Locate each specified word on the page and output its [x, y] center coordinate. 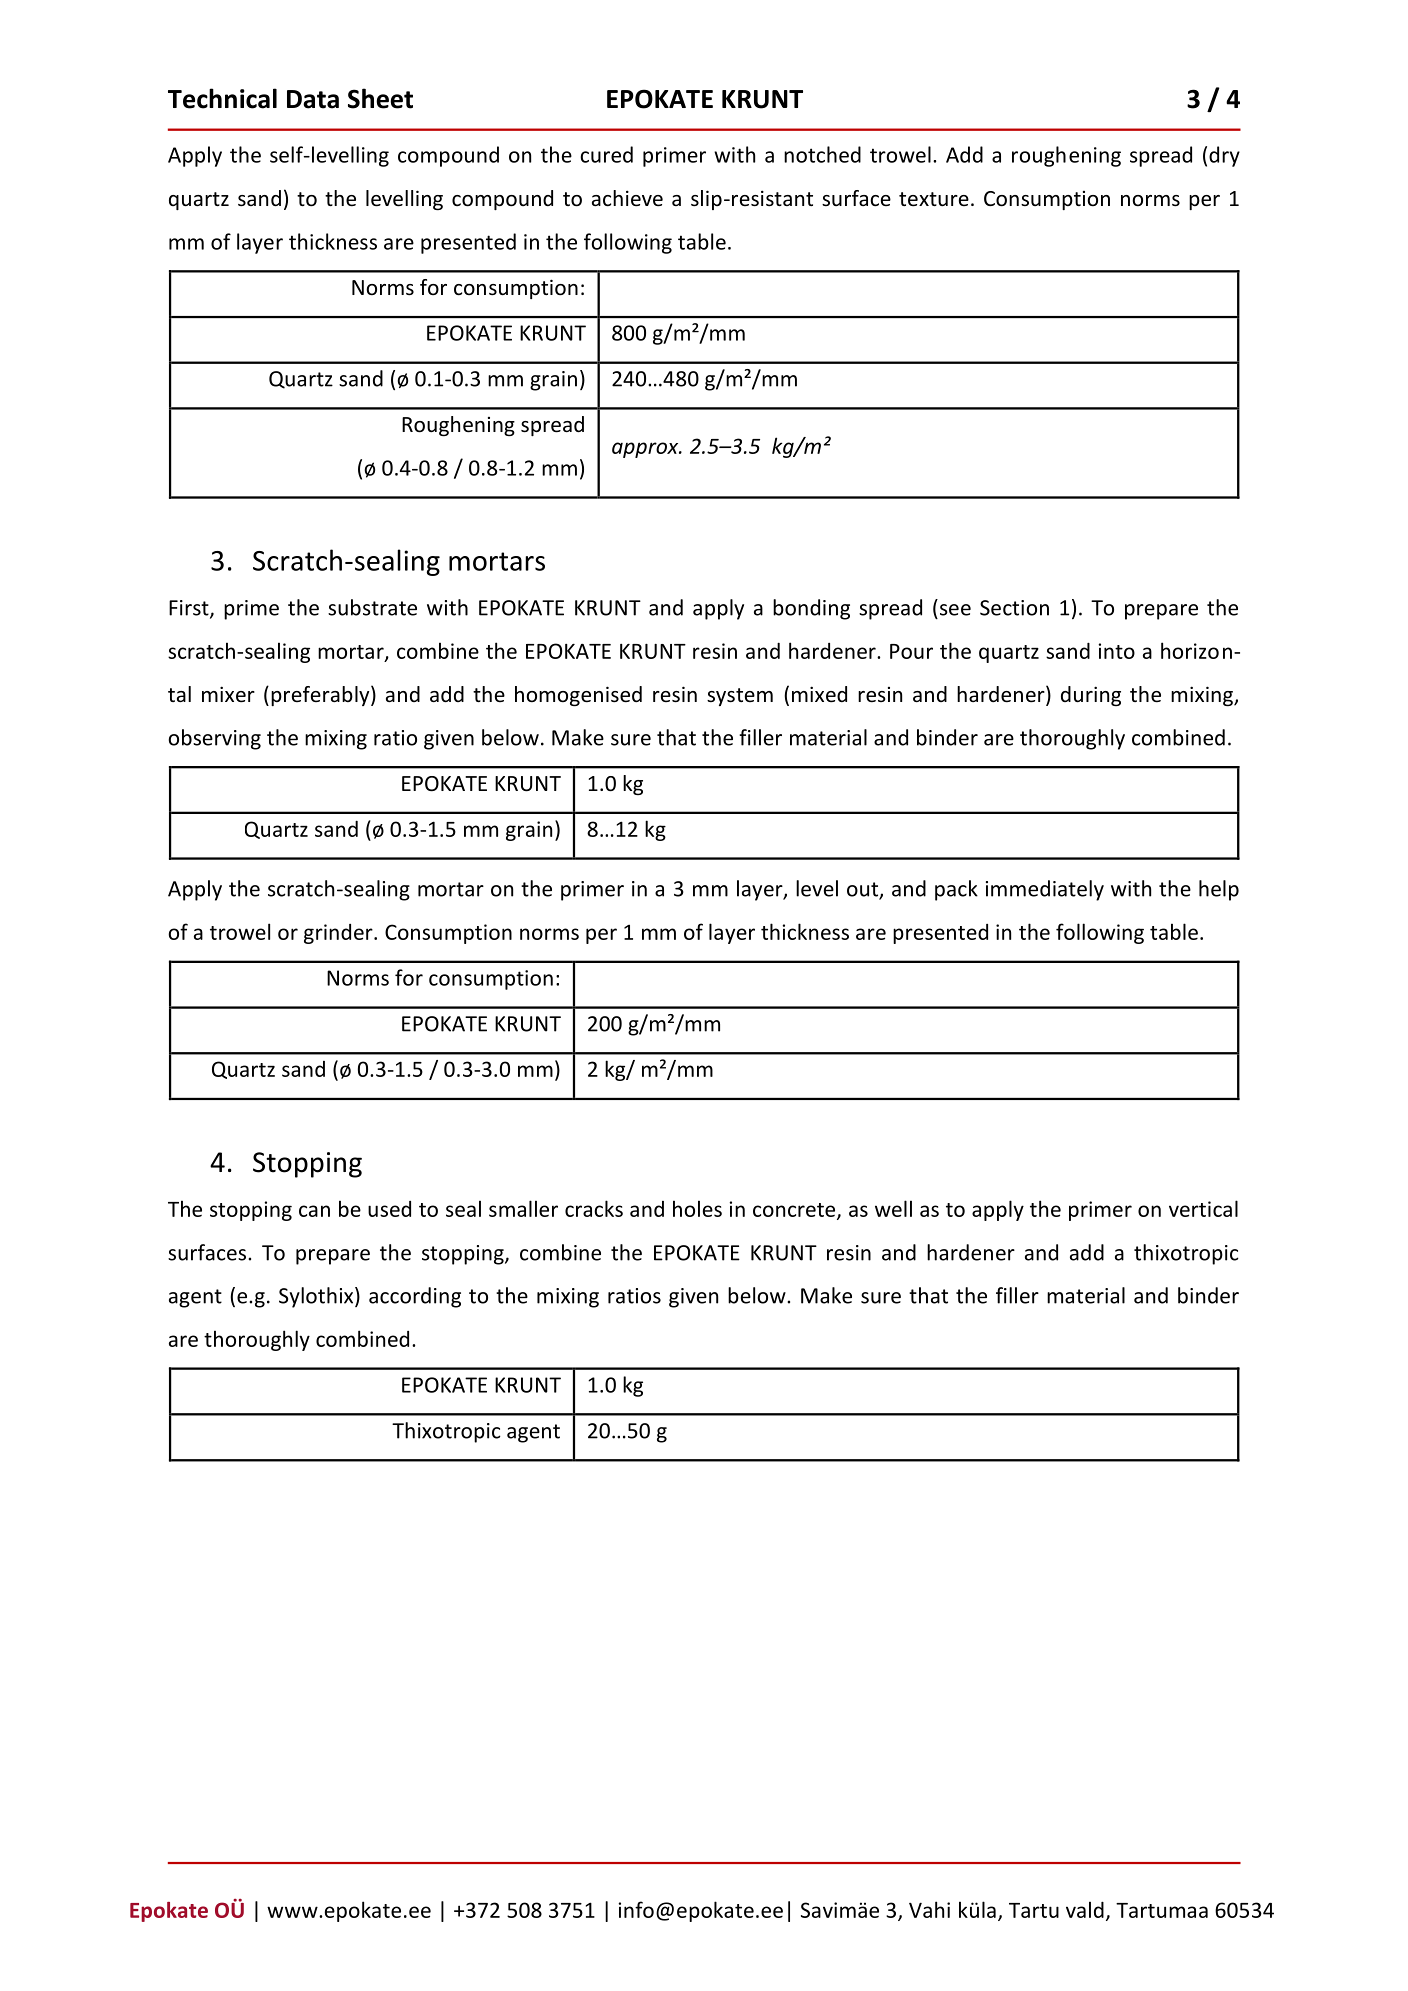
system [740, 697]
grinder [339, 934]
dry [1224, 156]
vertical [1203, 1208]
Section [1014, 608]
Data [313, 99]
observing [214, 739]
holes [697, 1208]
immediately [1045, 890]
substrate [372, 607]
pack [956, 890]
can [314, 1211]
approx [646, 450]
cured [606, 154]
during [1091, 696]
